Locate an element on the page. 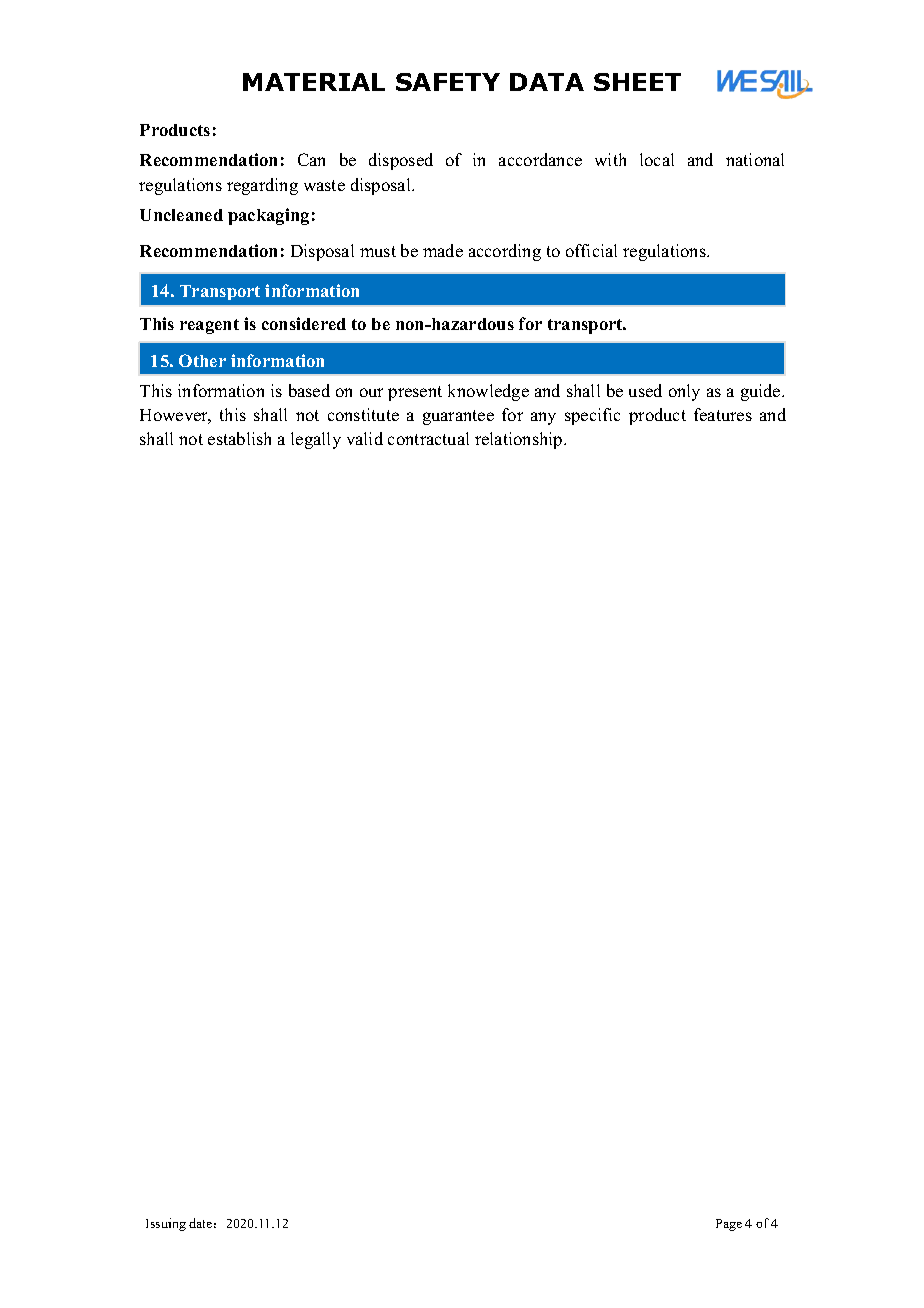 The height and width of the document is (1308, 924). regarding is located at coordinates (262, 186).
